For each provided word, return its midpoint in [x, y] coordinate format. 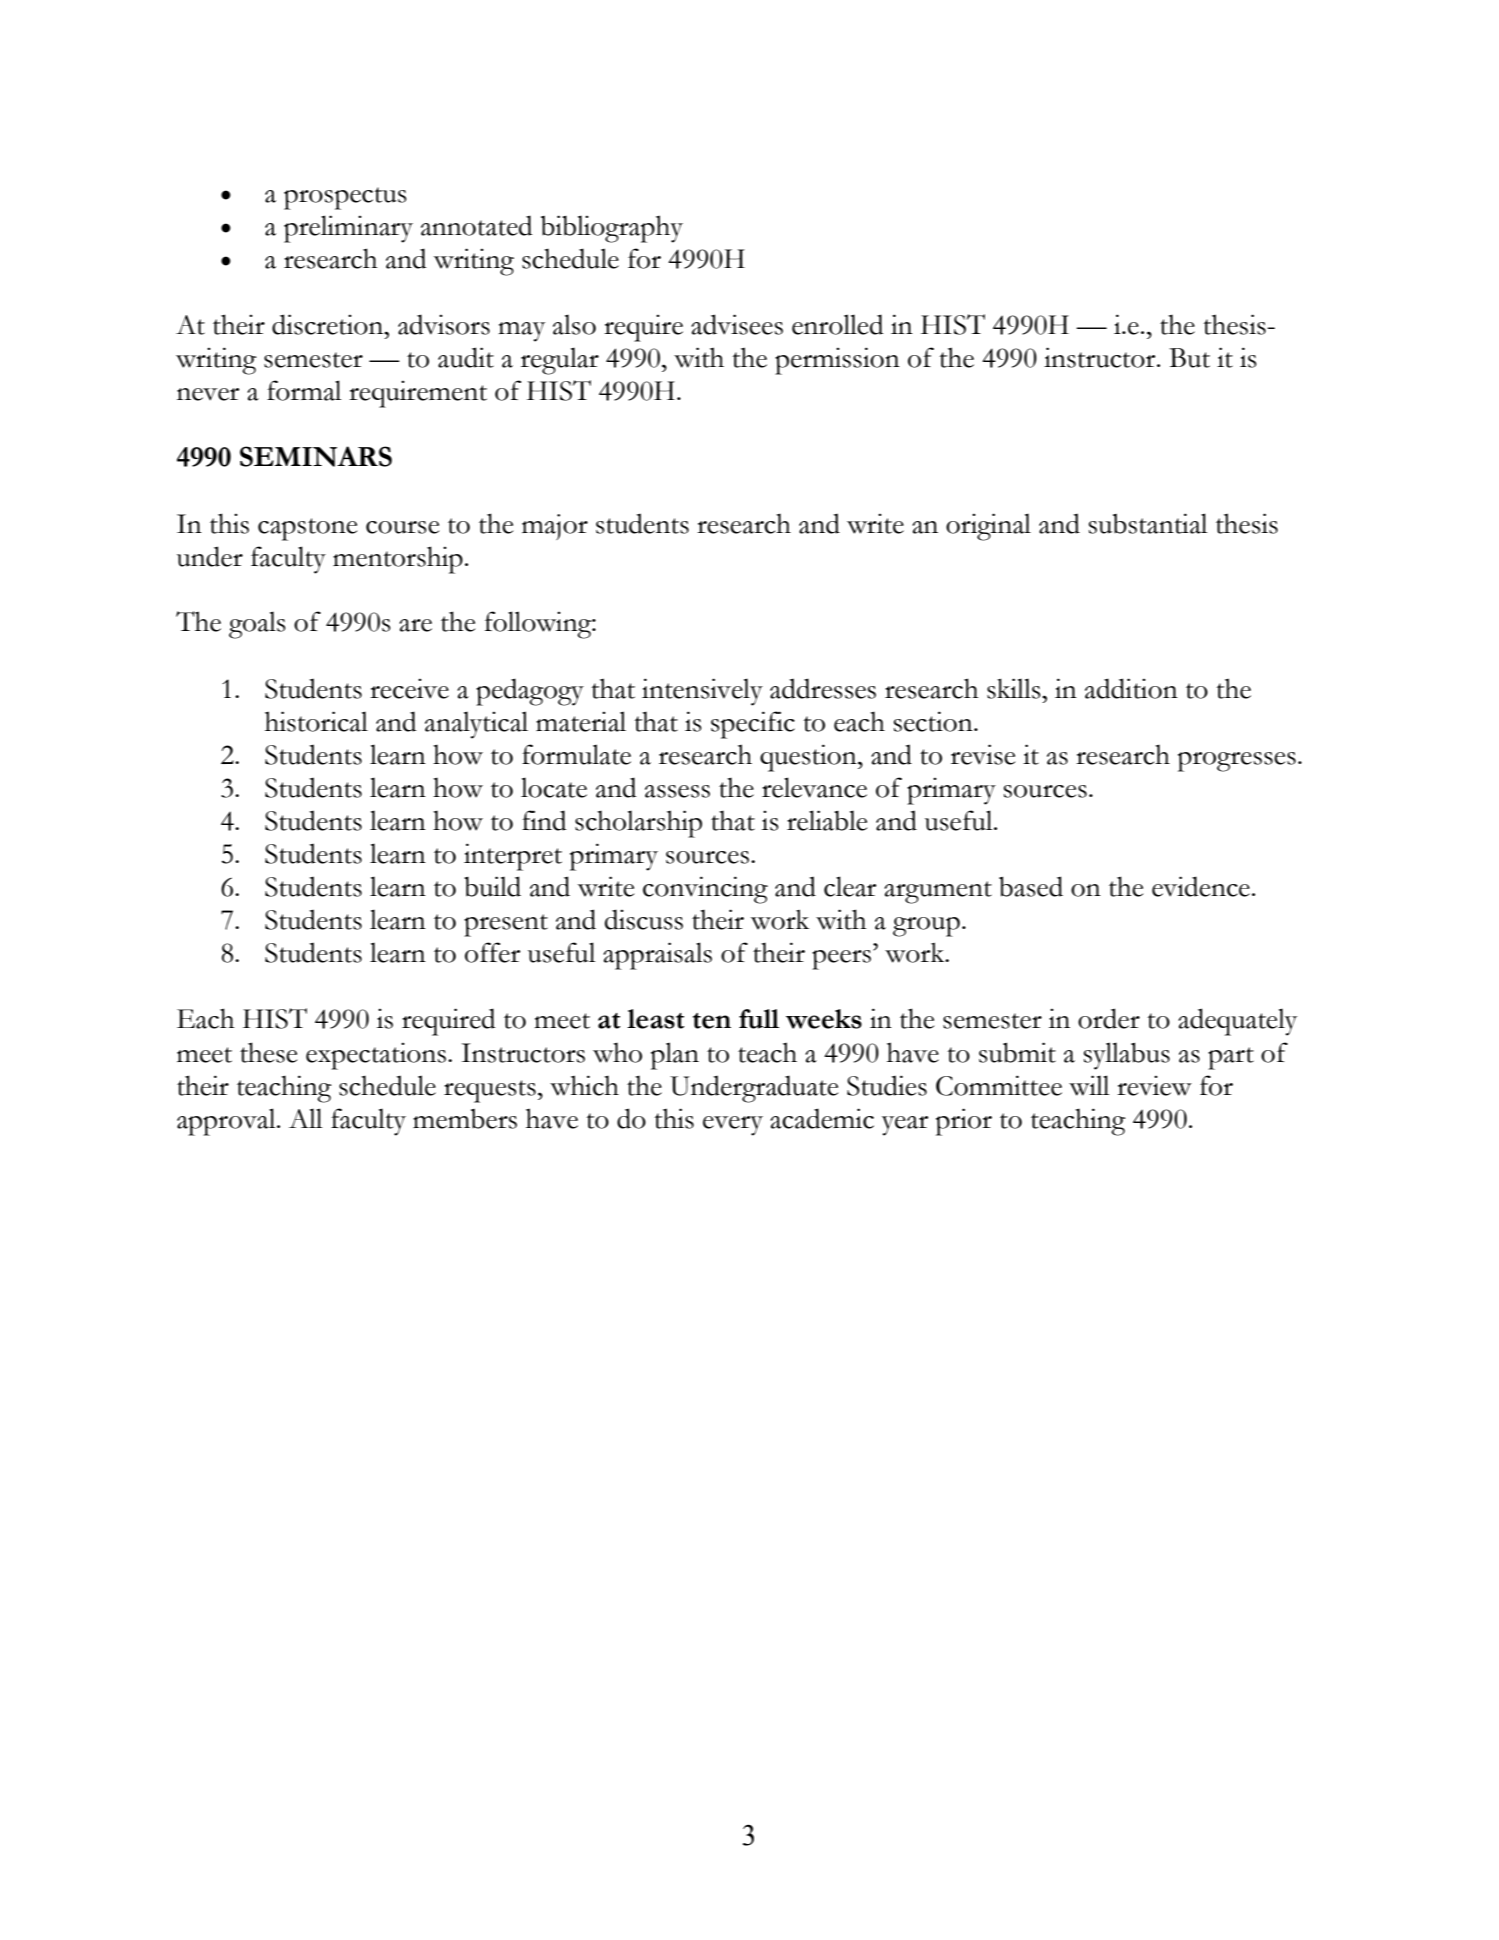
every [733, 1126]
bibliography [612, 229]
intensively [702, 692]
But [1189, 358]
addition [1131, 688]
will [1089, 1085]
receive [409, 689]
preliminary [348, 229]
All [305, 1118]
